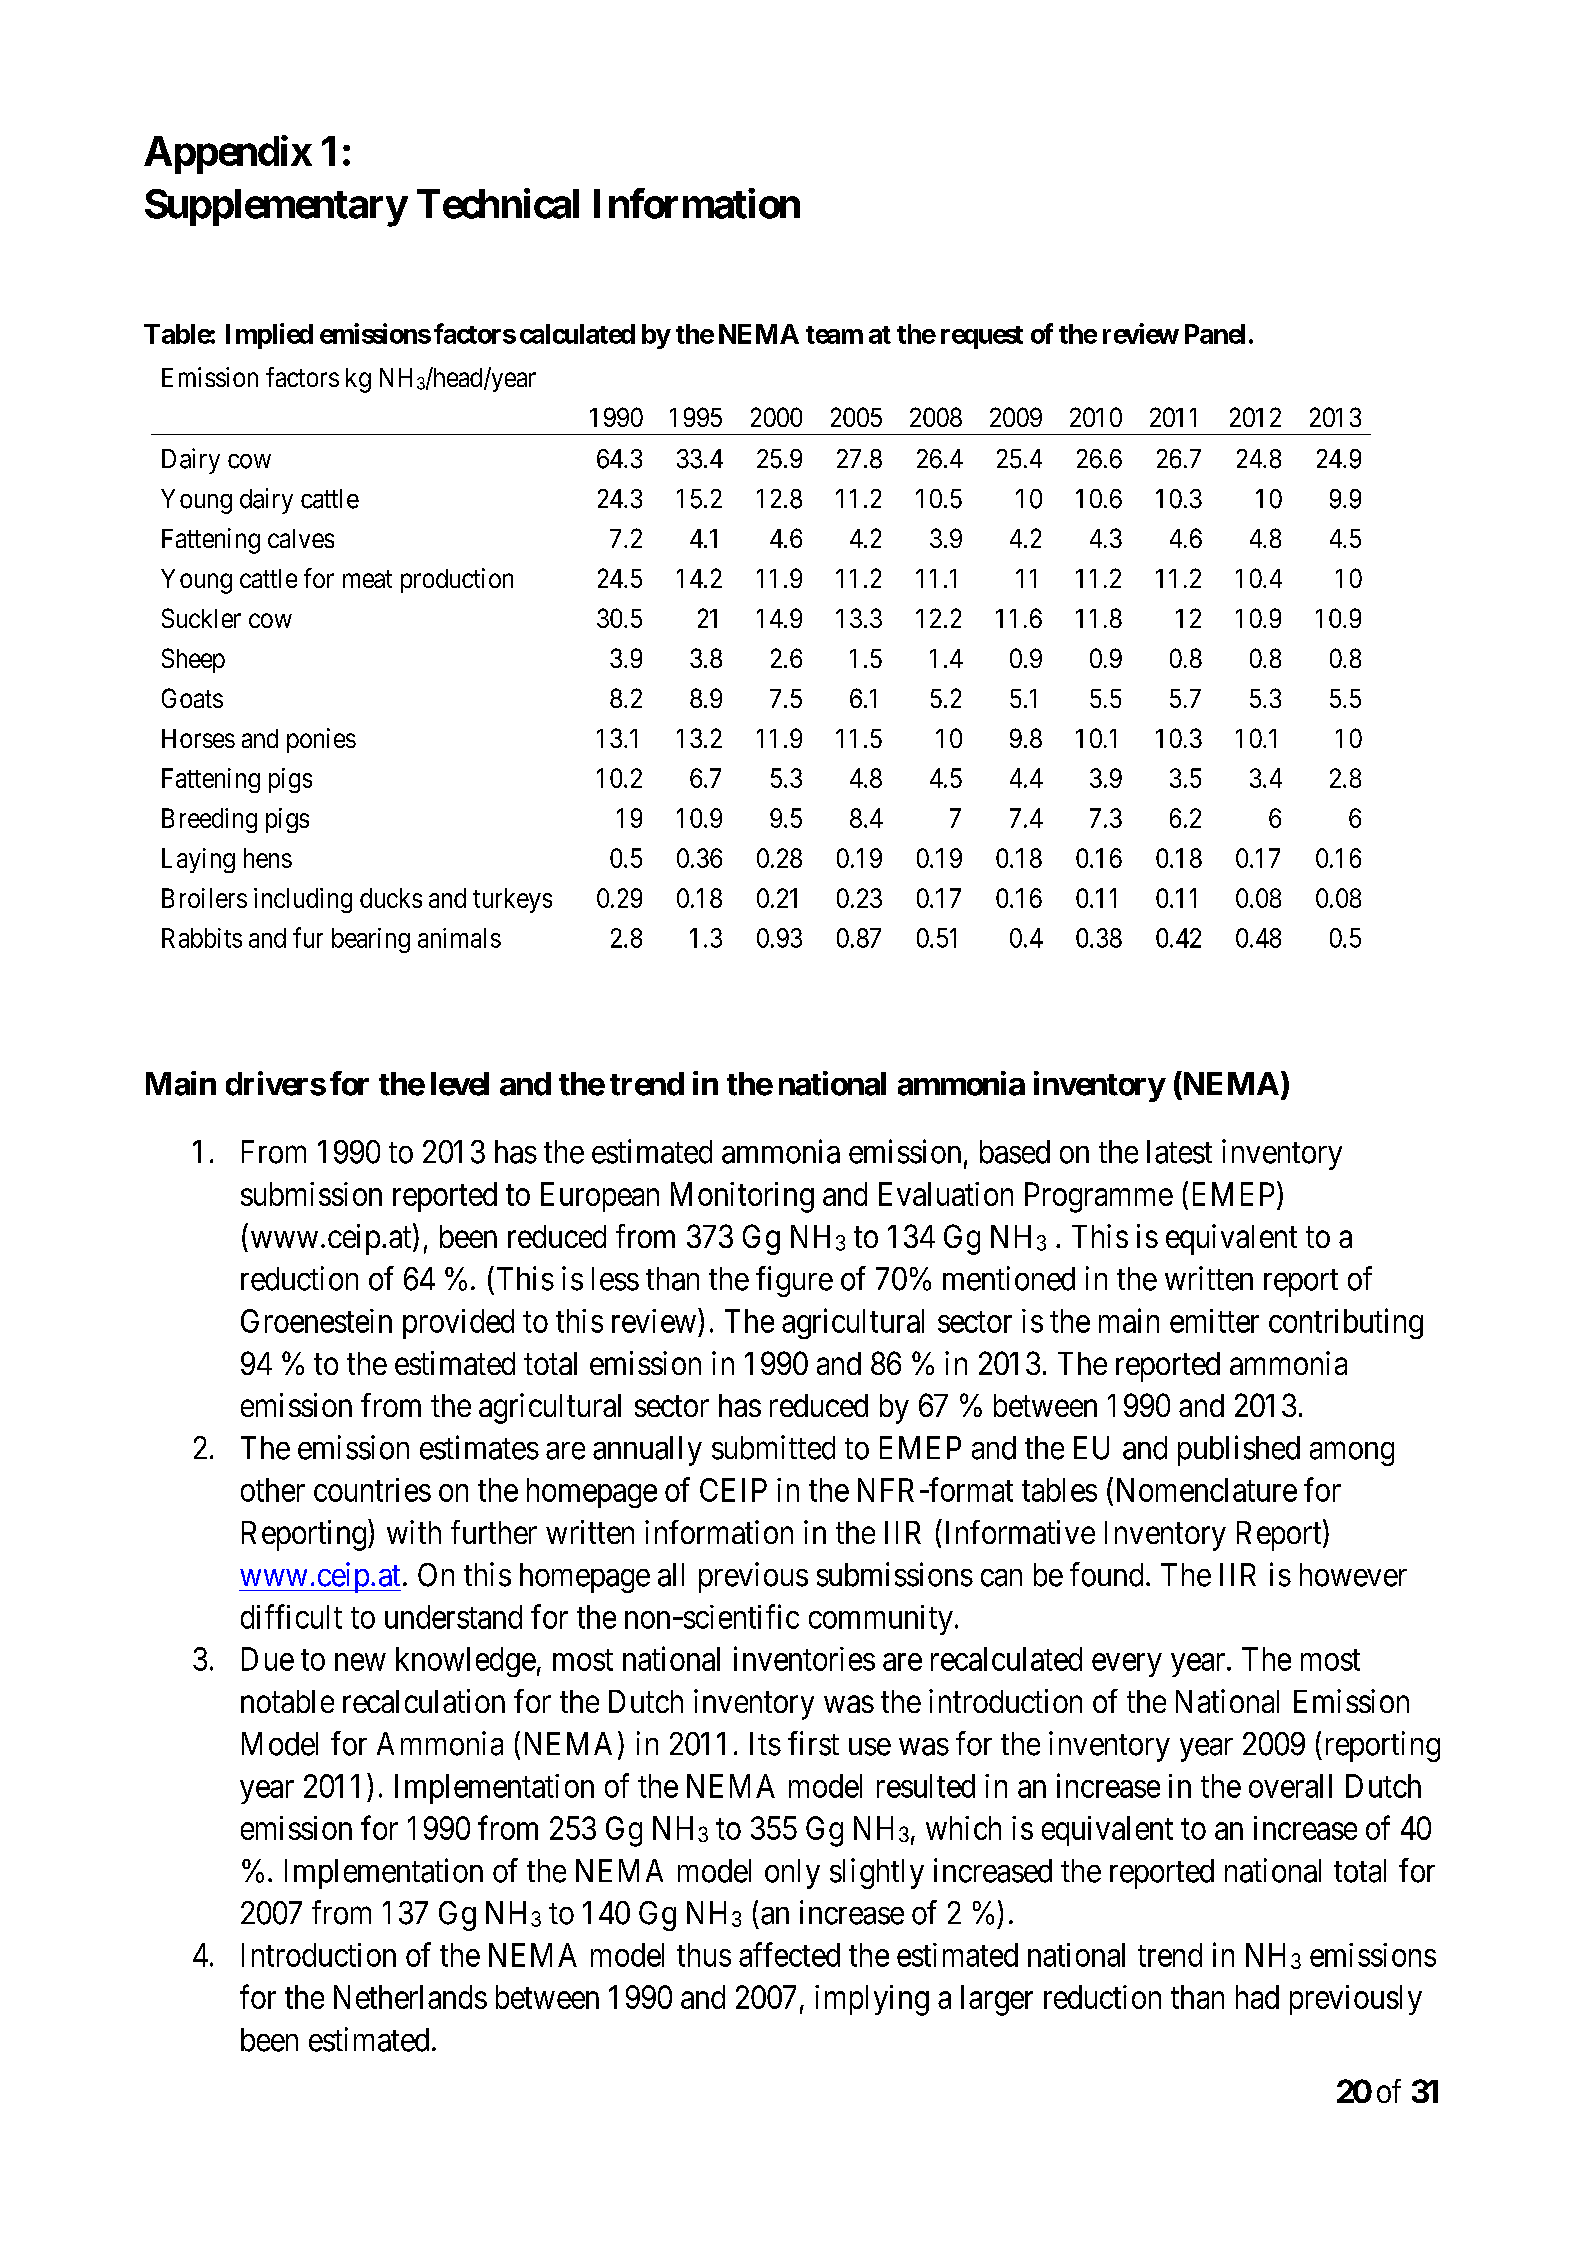 The height and width of the screenshot is (2242, 1585). What do you see at coordinates (1179, 1152) in the screenshot?
I see `latest` at bounding box center [1179, 1152].
